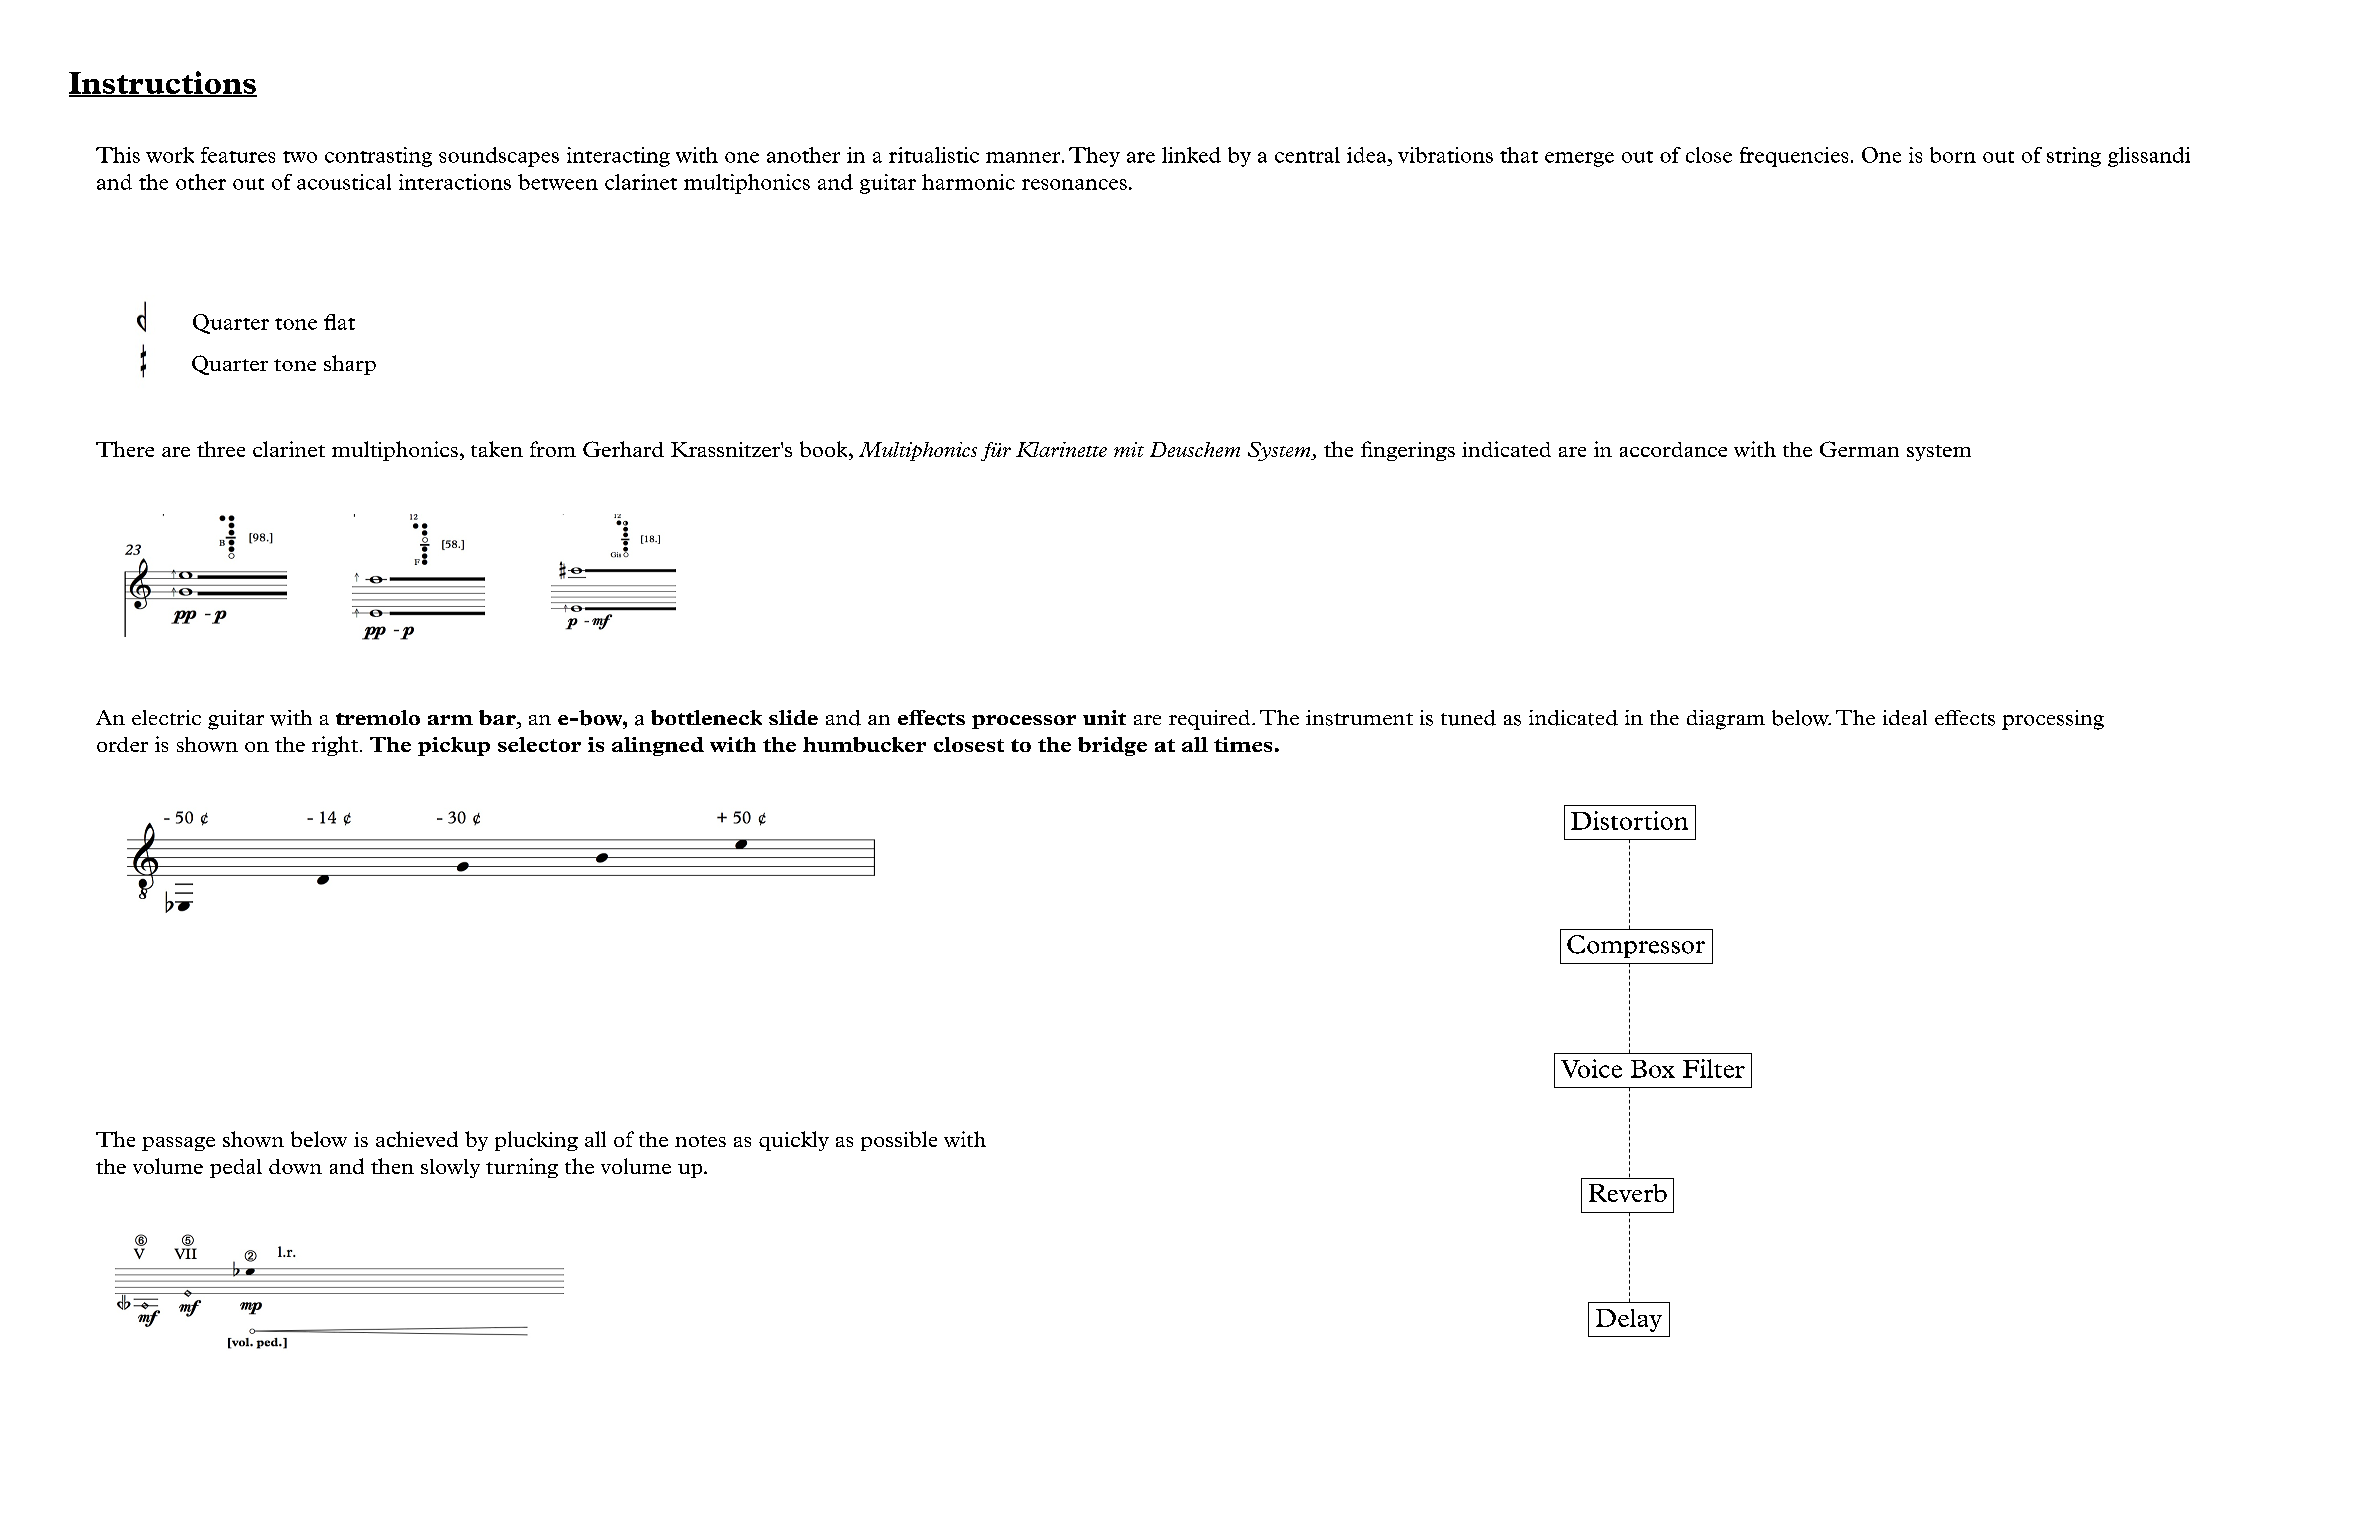 The height and width of the image is (1538, 2377). Describe the element at coordinates (378, 157) in the image. I see `contrasting` at that location.
